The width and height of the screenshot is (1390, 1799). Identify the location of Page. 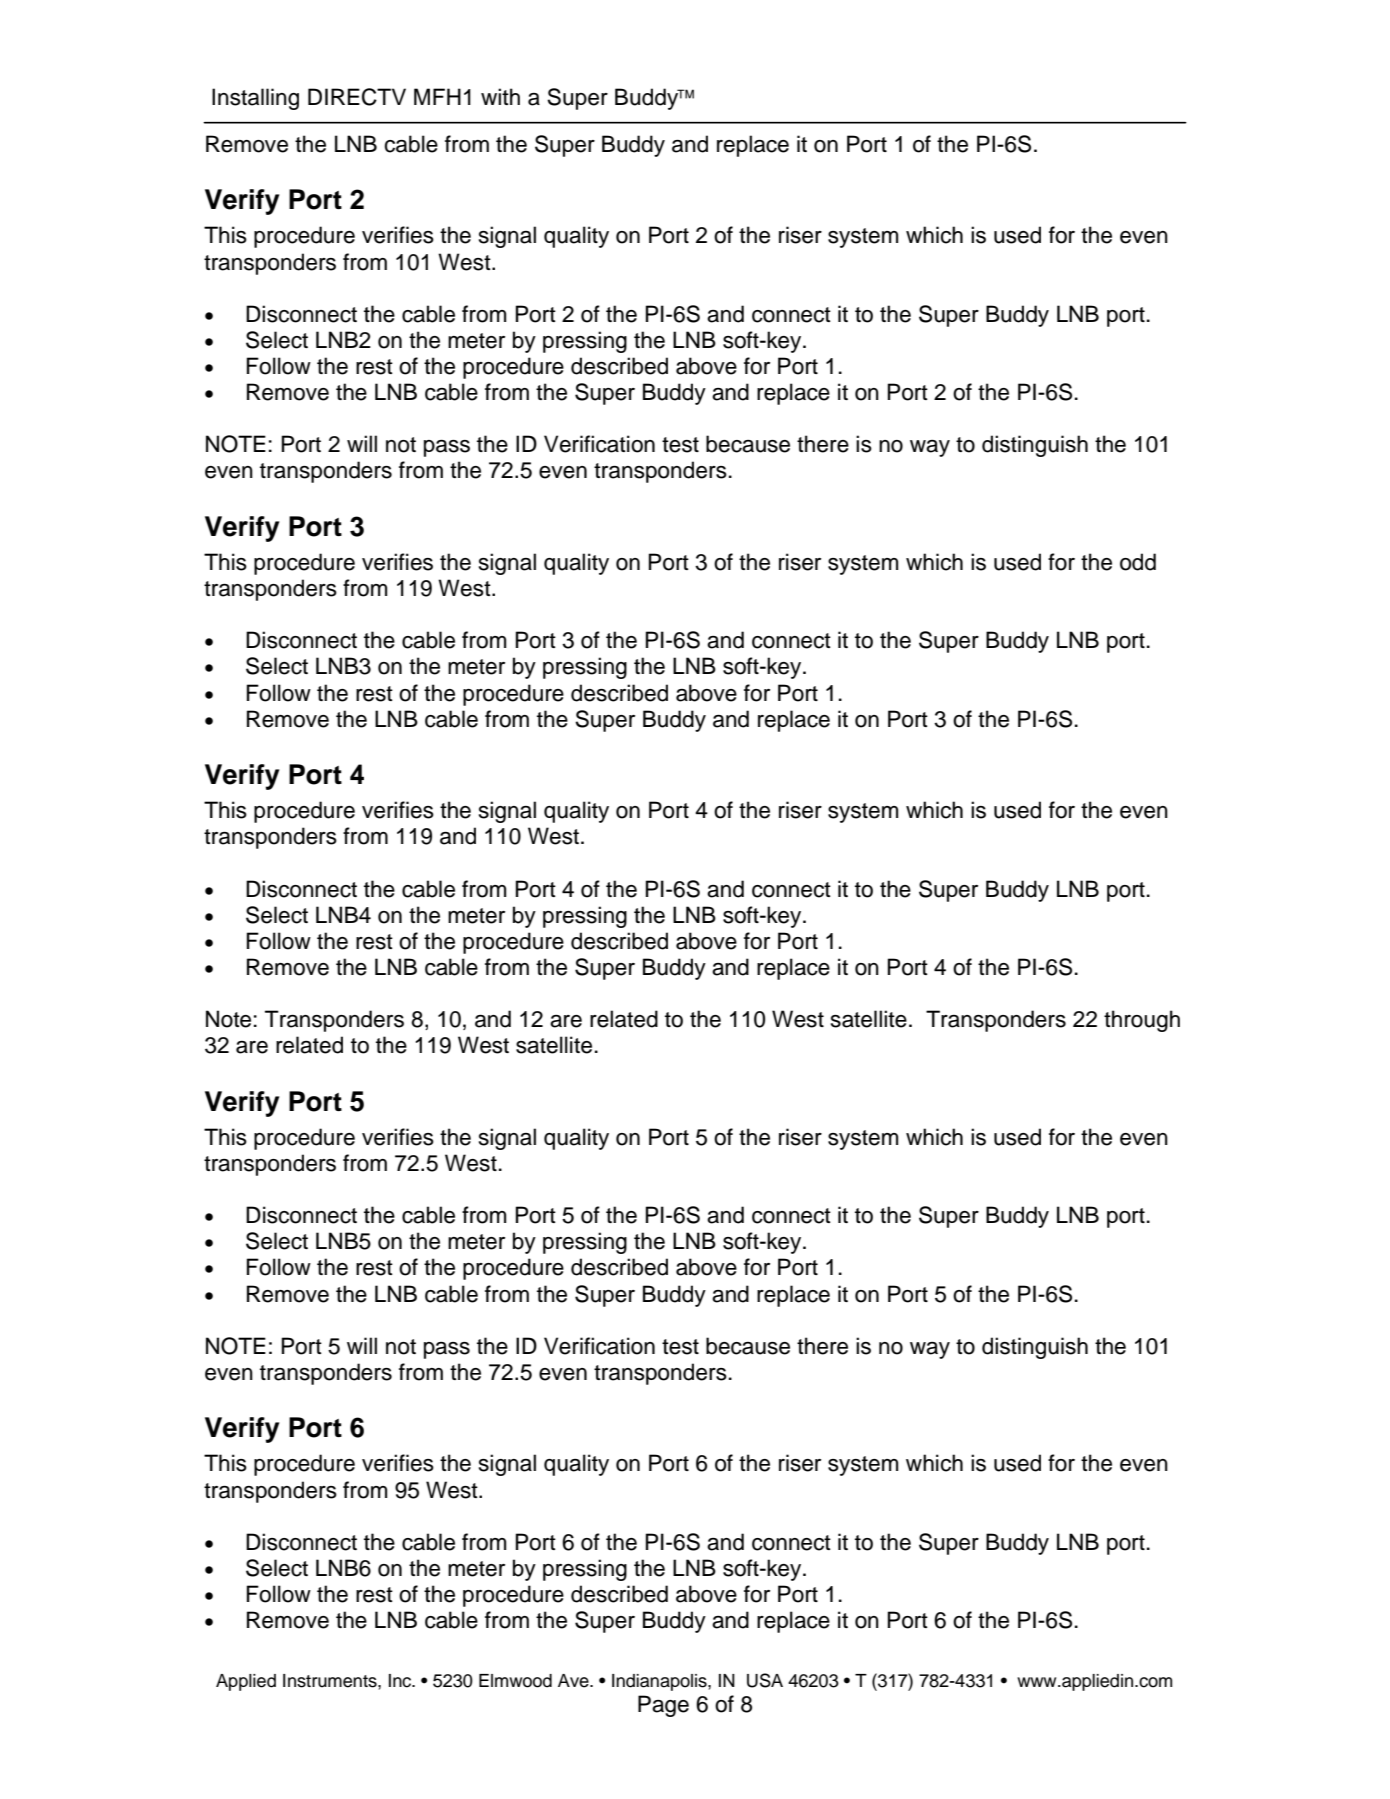
(663, 1706).
